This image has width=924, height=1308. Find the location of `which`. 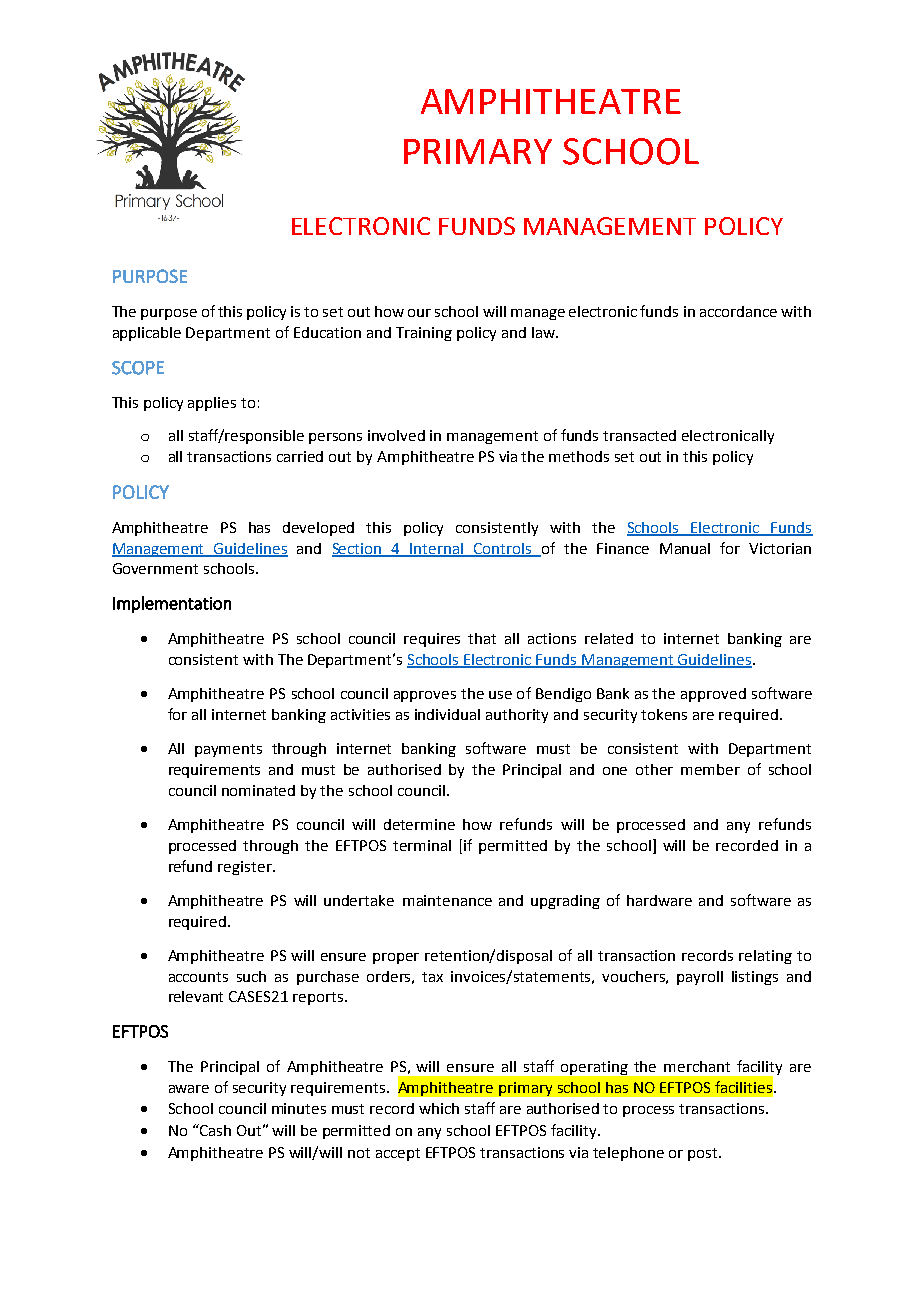

which is located at coordinates (439, 1108).
